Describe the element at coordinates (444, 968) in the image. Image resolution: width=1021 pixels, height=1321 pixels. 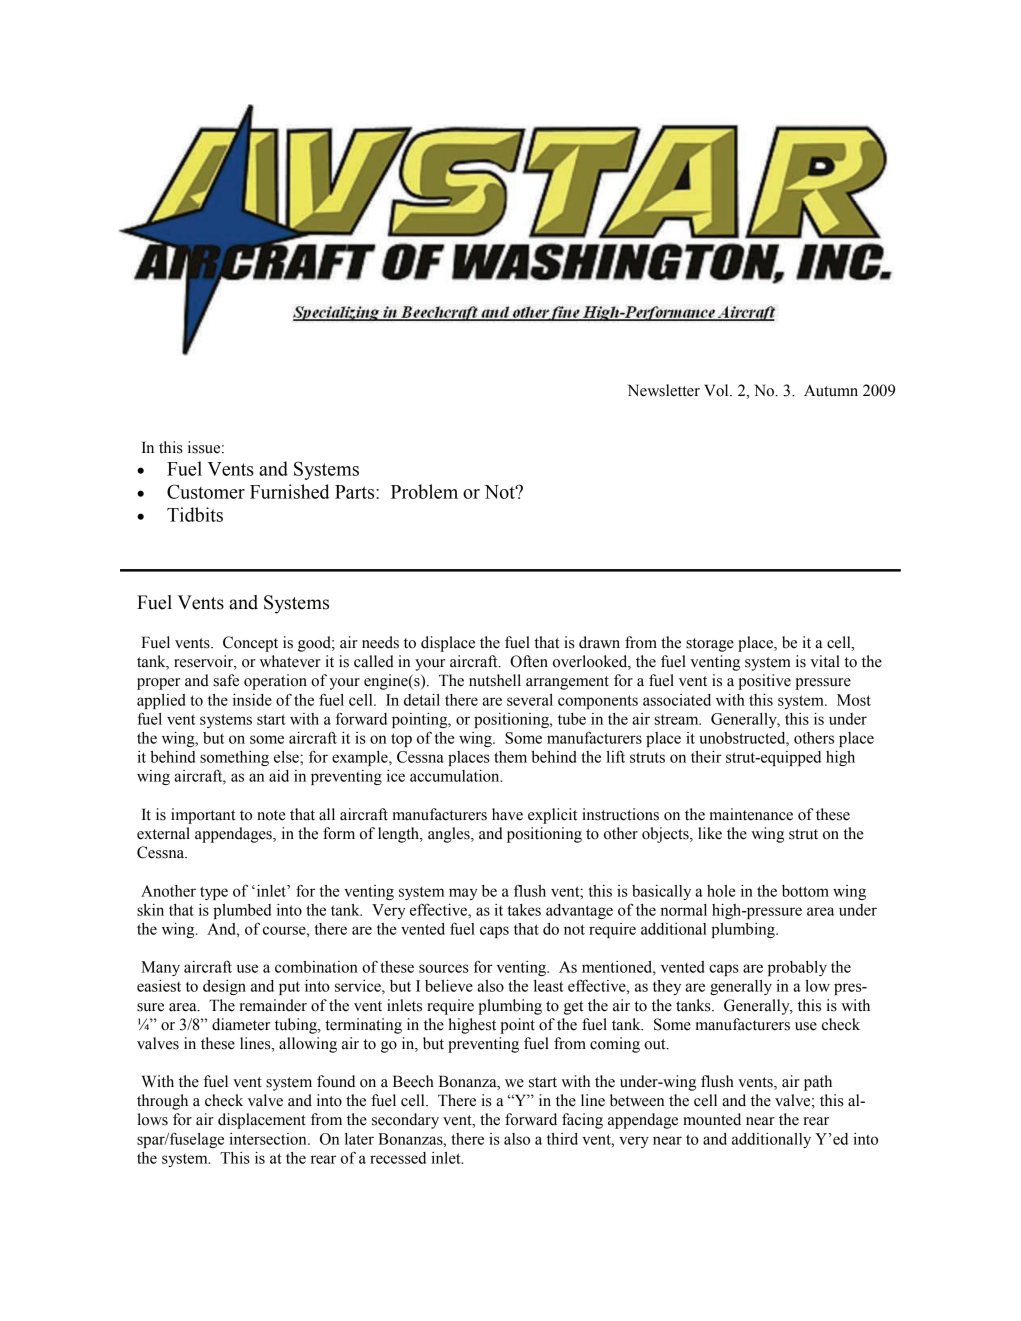
I see `sources` at that location.
